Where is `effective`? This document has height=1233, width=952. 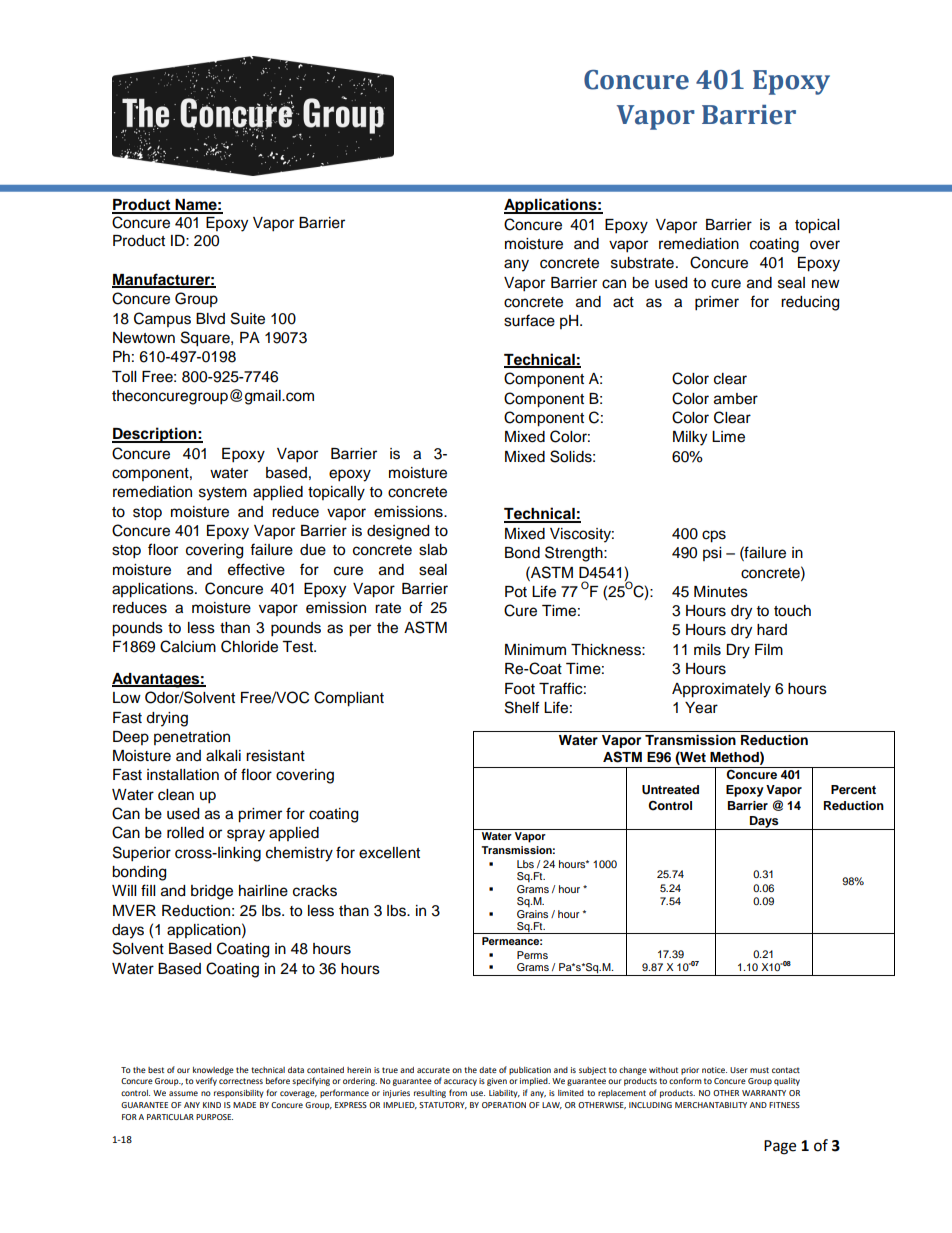 effective is located at coordinates (256, 569).
